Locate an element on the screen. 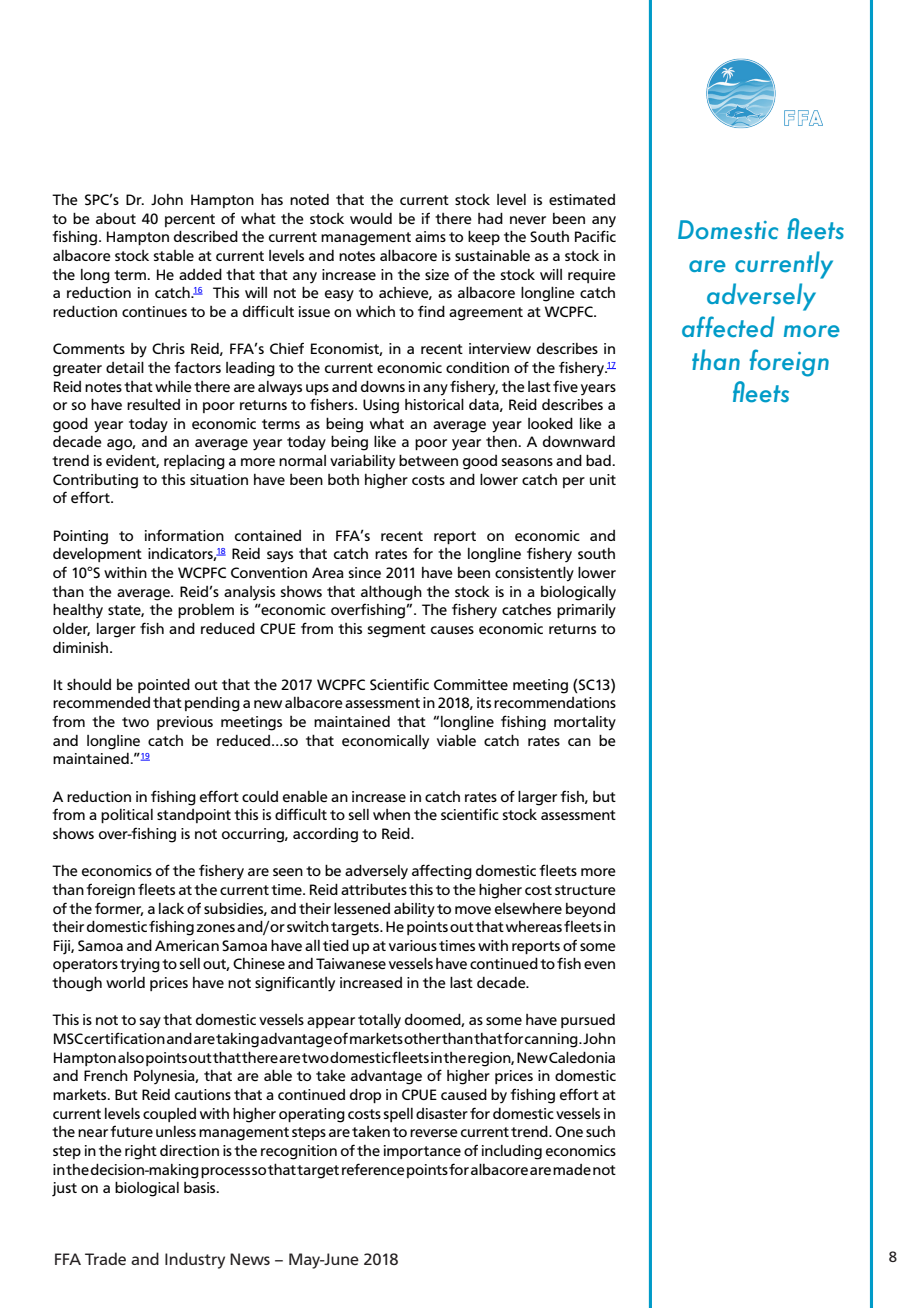  even is located at coordinates (599, 965).
